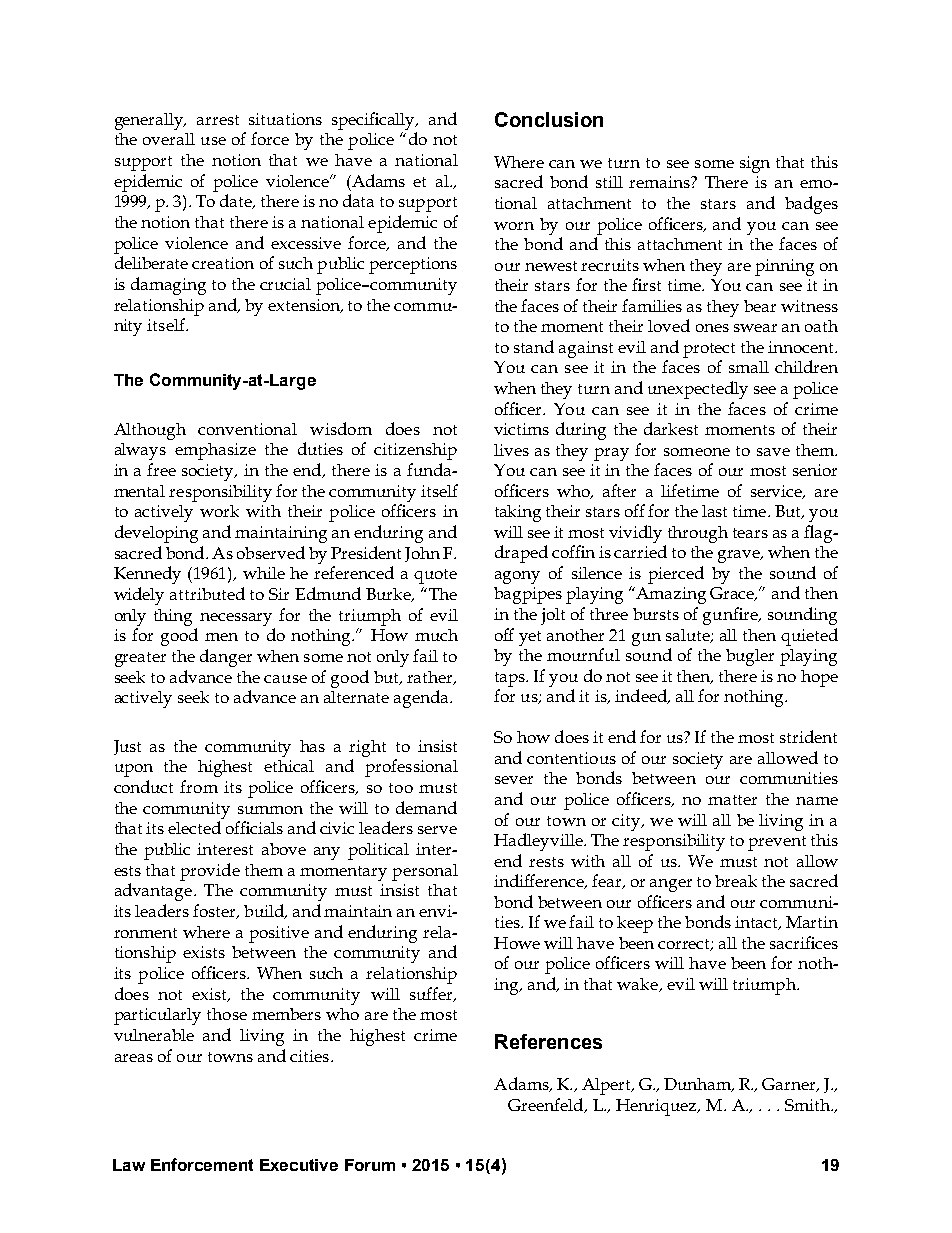 The width and height of the screenshot is (952, 1233). I want to click on sign, so click(755, 164).
